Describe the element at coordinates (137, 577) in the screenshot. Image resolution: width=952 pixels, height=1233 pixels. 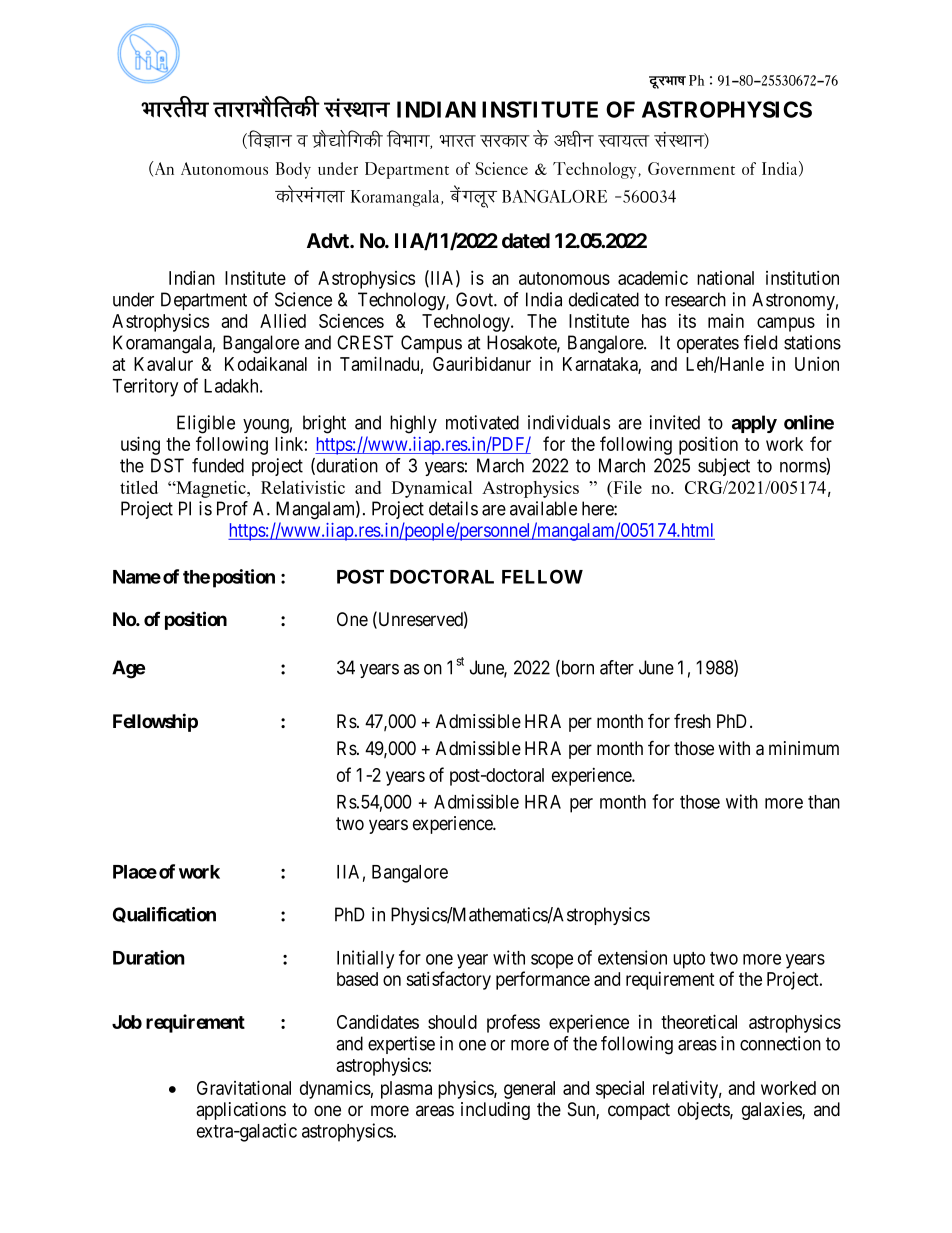
I see `Name` at that location.
